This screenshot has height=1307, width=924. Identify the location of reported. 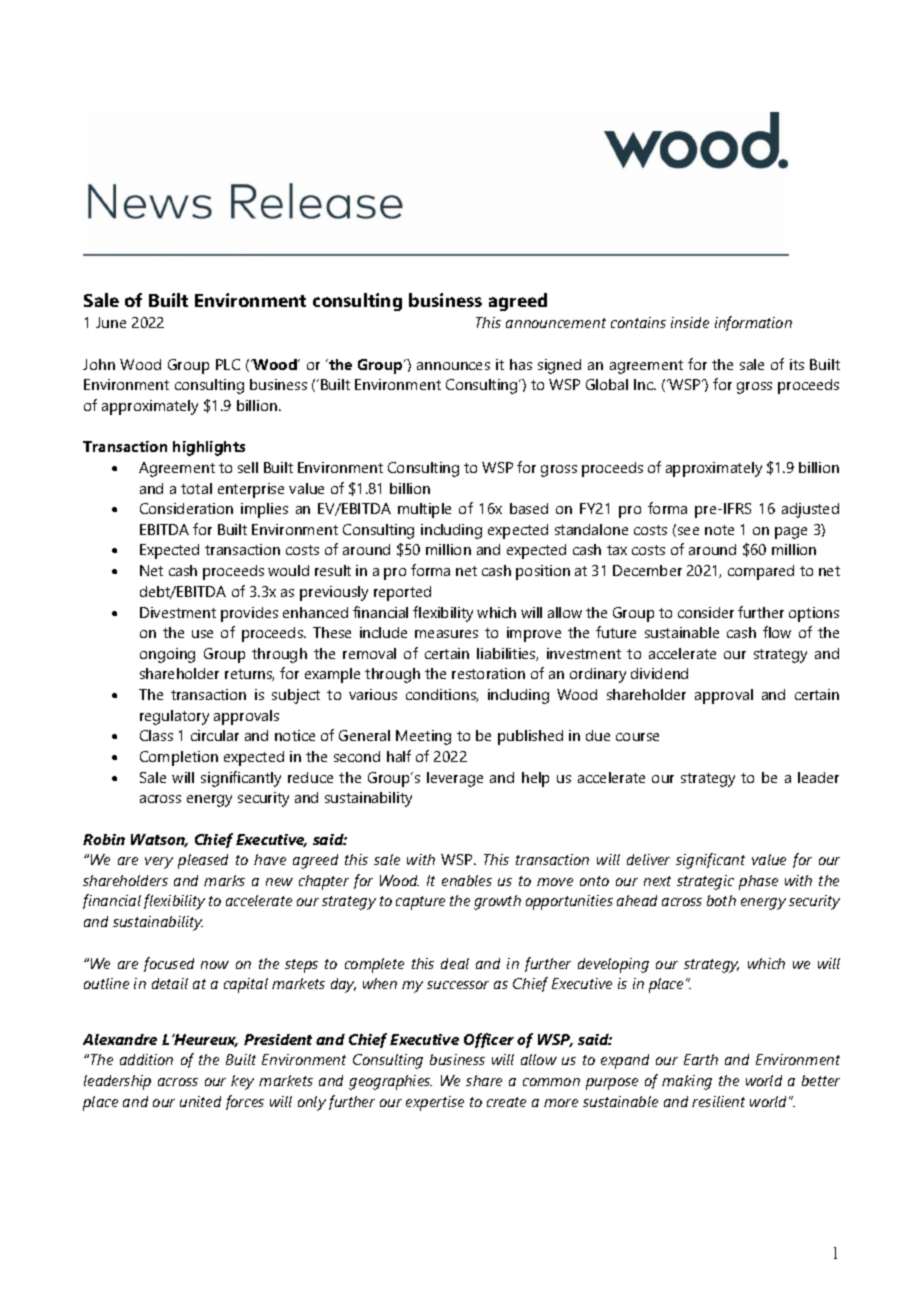
(402, 593).
